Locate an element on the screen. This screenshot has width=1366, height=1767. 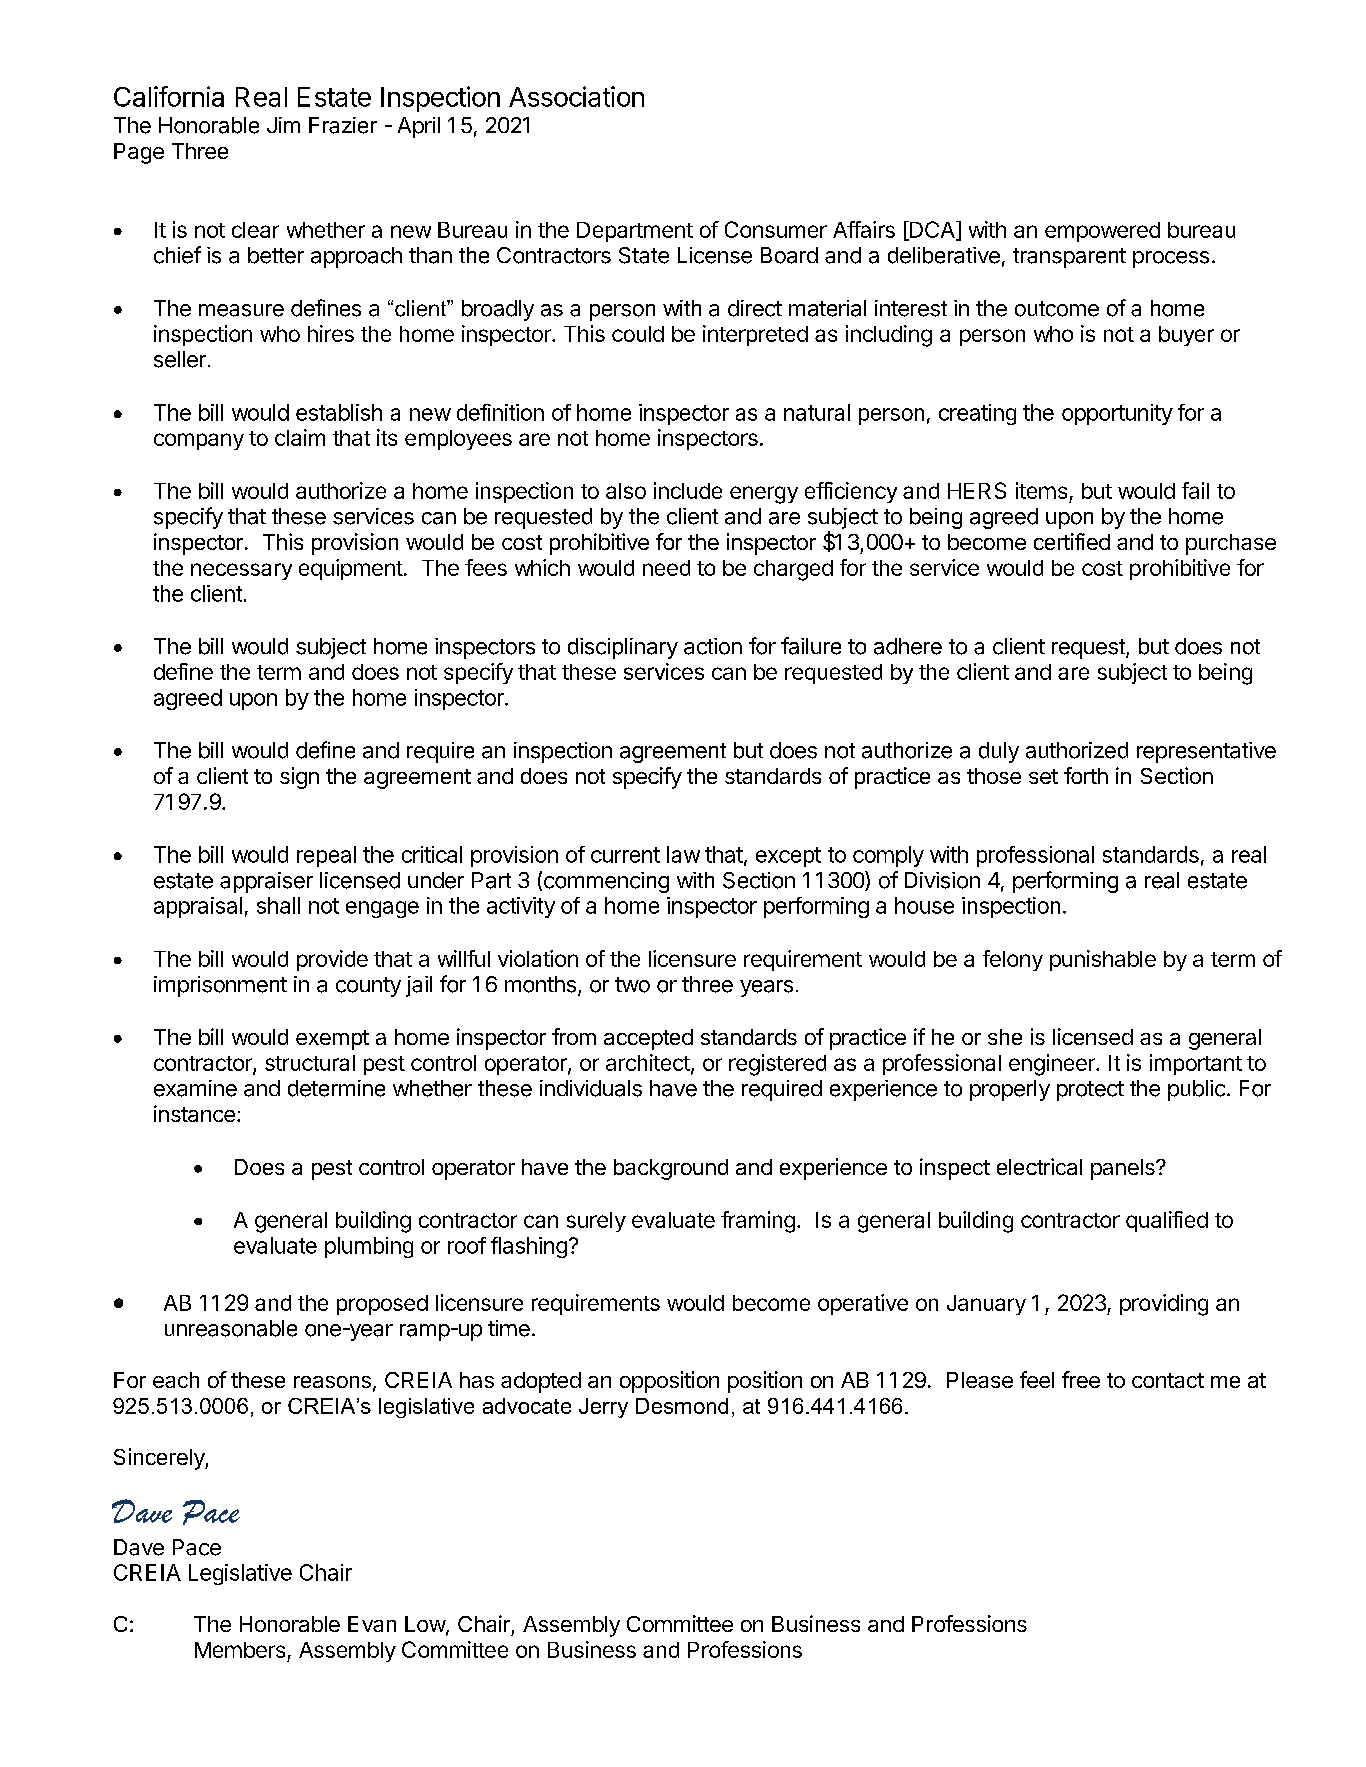
Association is located at coordinates (576, 96).
